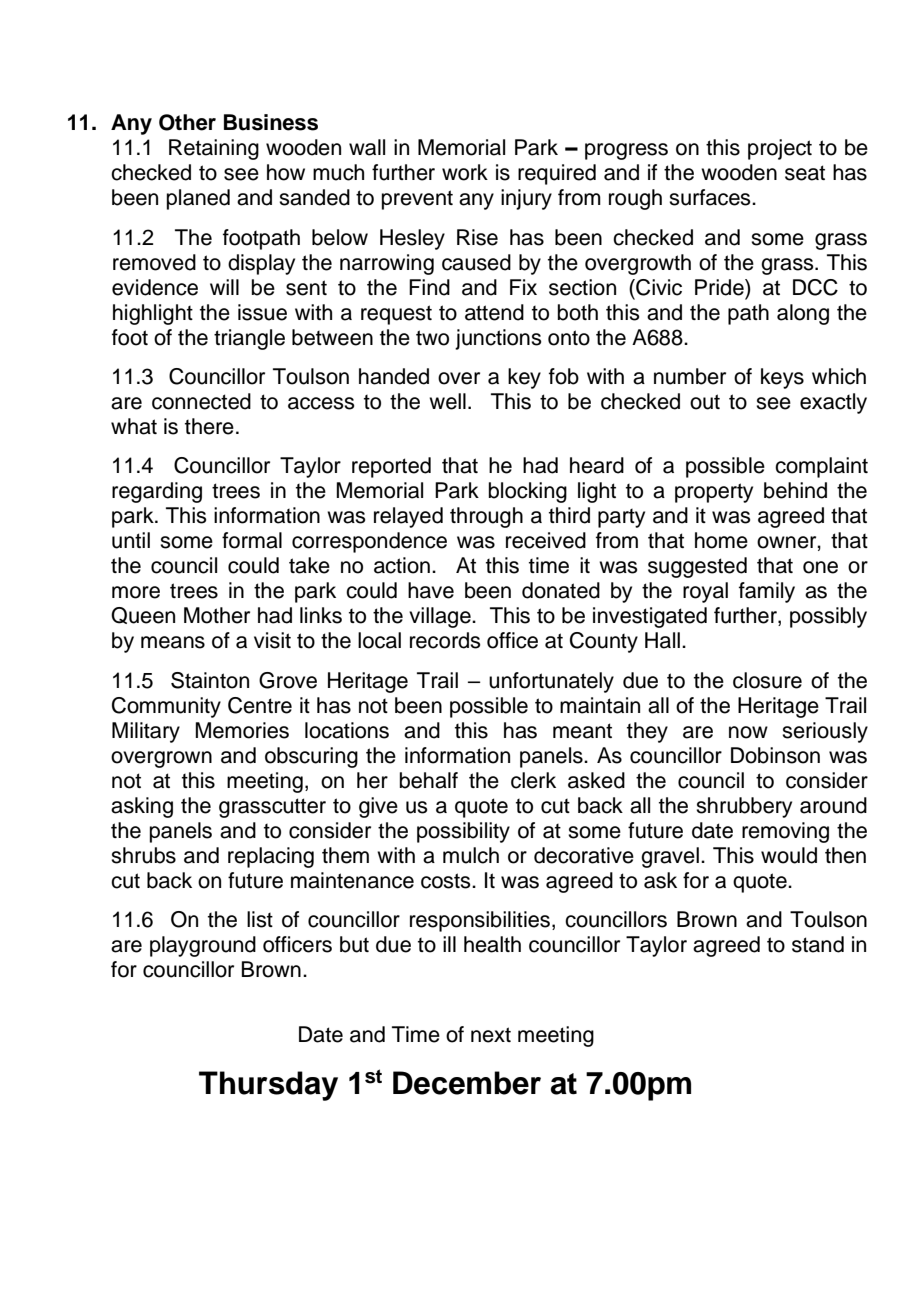 Image resolution: width=924 pixels, height=1308 pixels. Describe the element at coordinates (173, 642) in the document. I see `means` at that location.
